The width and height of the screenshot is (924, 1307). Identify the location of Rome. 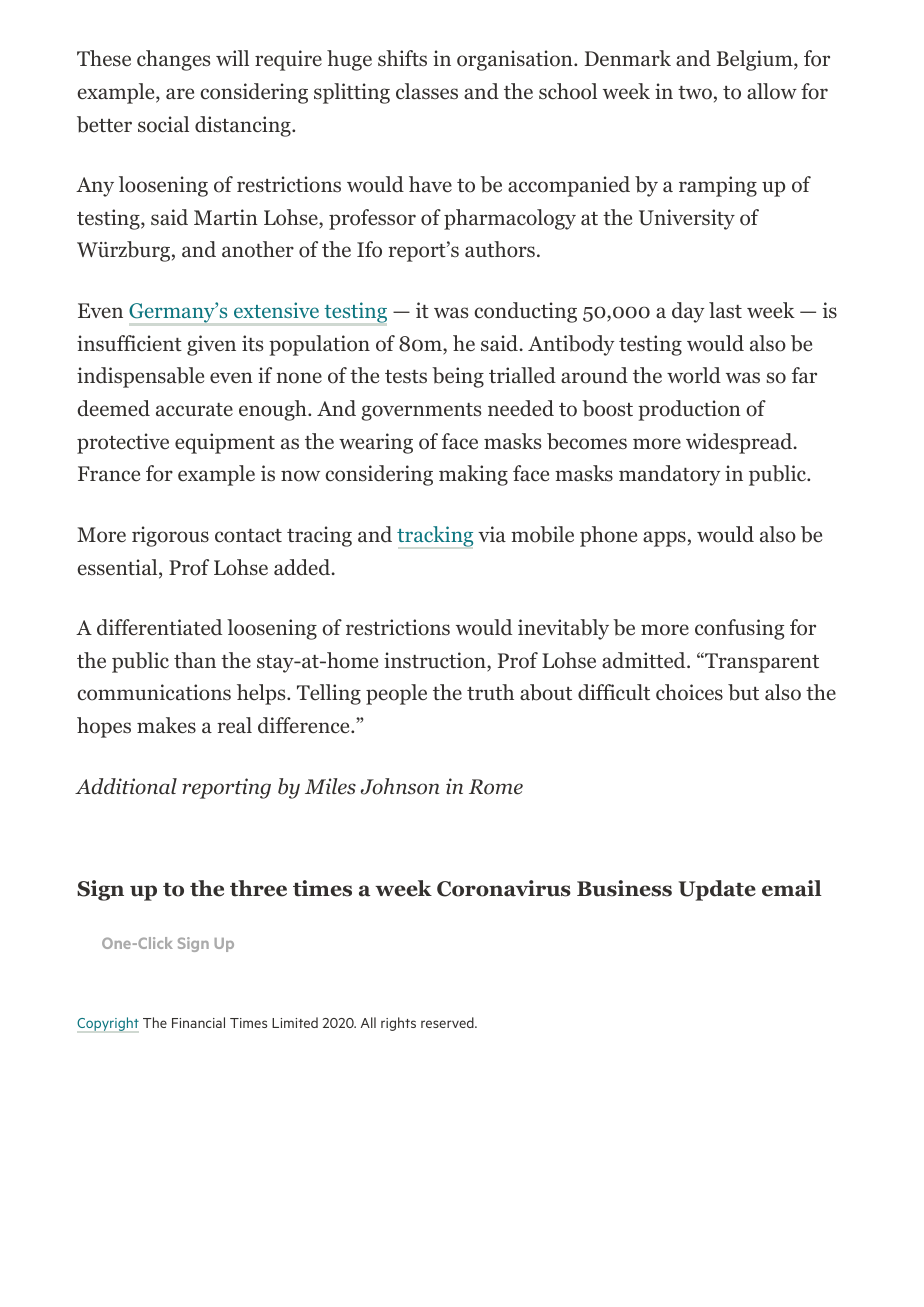
(496, 787).
